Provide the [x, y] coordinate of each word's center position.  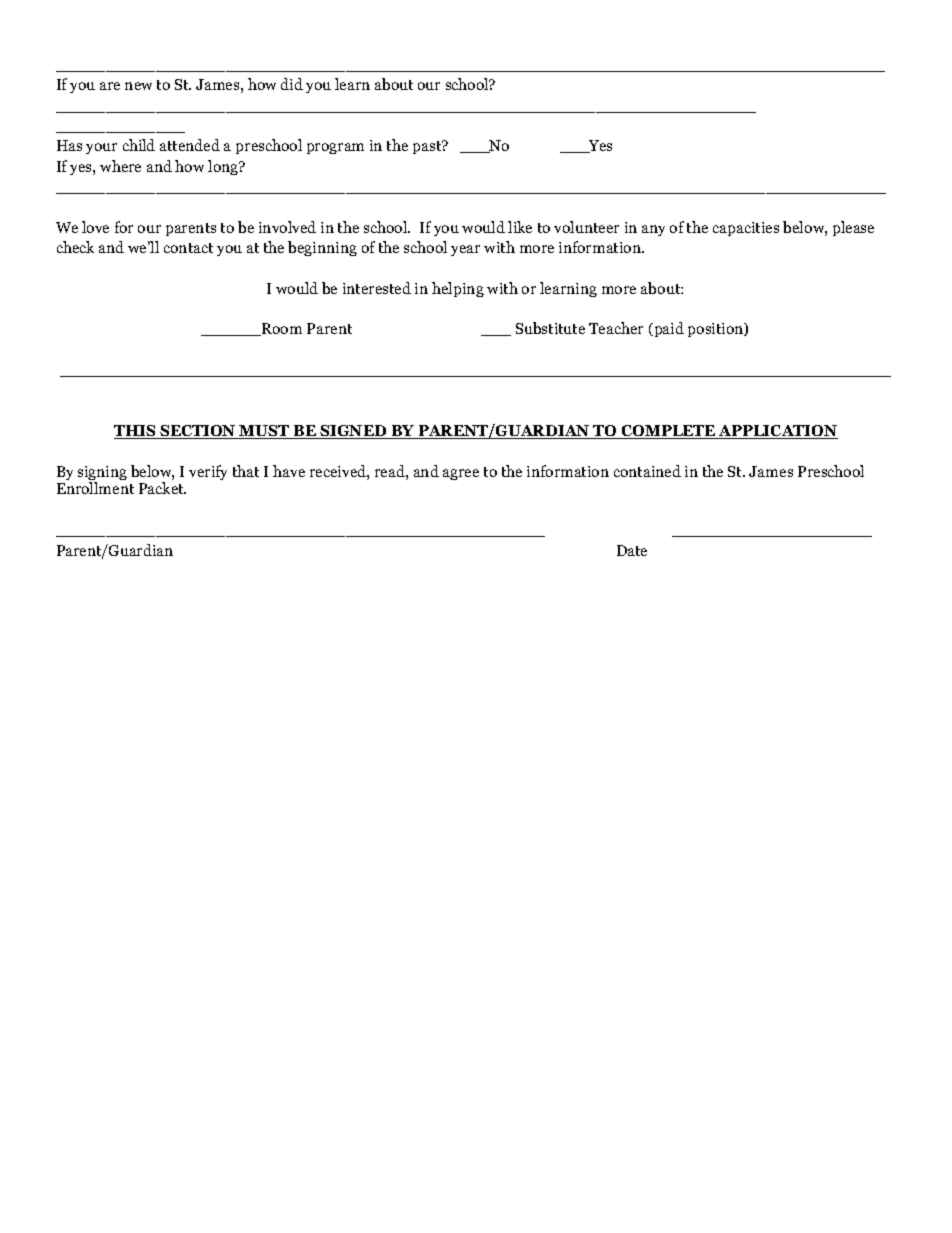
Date [632, 550]
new [138, 86]
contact [188, 248]
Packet [162, 488]
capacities [746, 229]
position [717, 330]
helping [458, 289]
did [292, 84]
